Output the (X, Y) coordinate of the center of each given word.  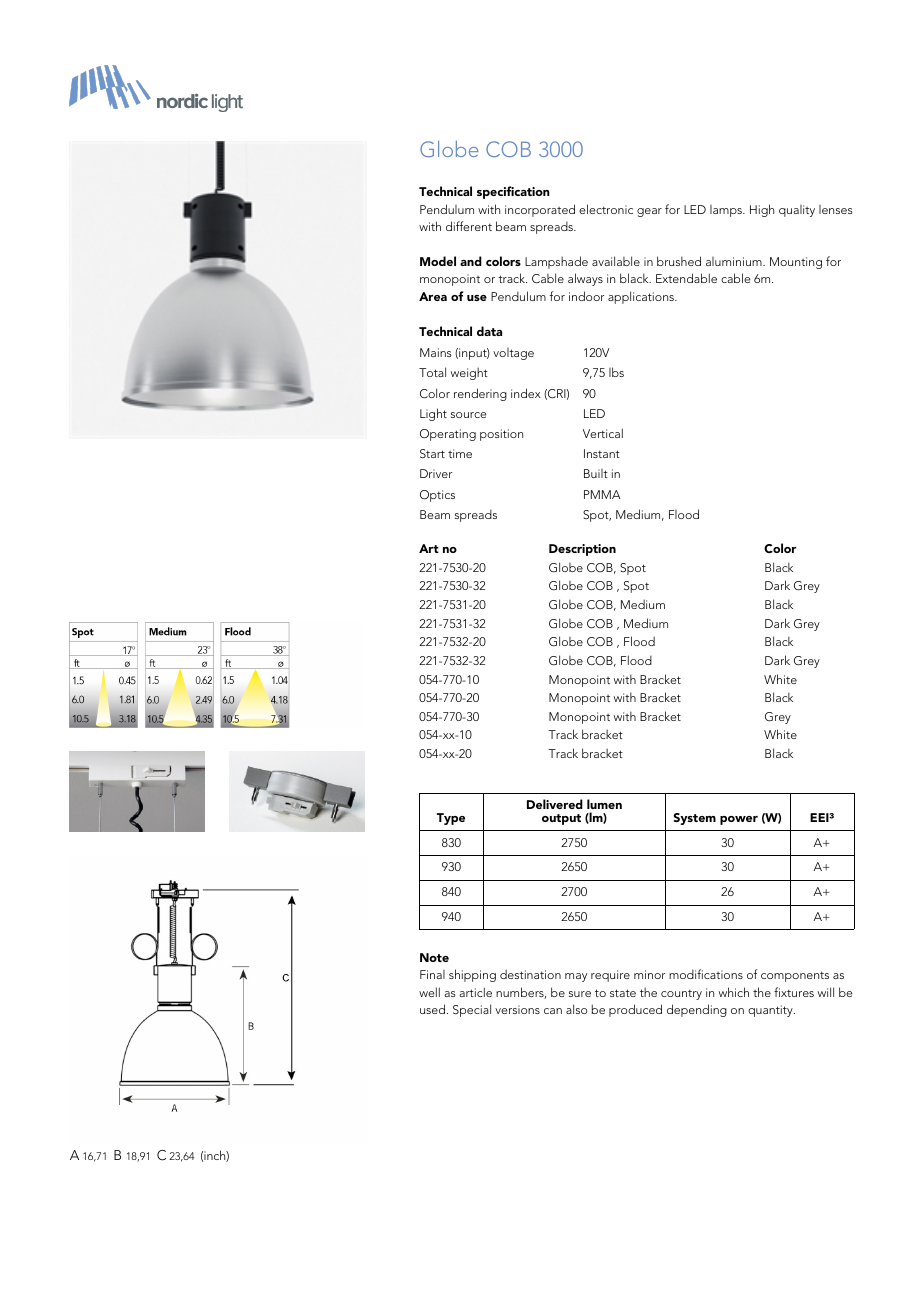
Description (582, 550)
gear (649, 212)
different (469, 226)
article (475, 992)
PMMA (602, 494)
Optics (437, 496)
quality (797, 211)
